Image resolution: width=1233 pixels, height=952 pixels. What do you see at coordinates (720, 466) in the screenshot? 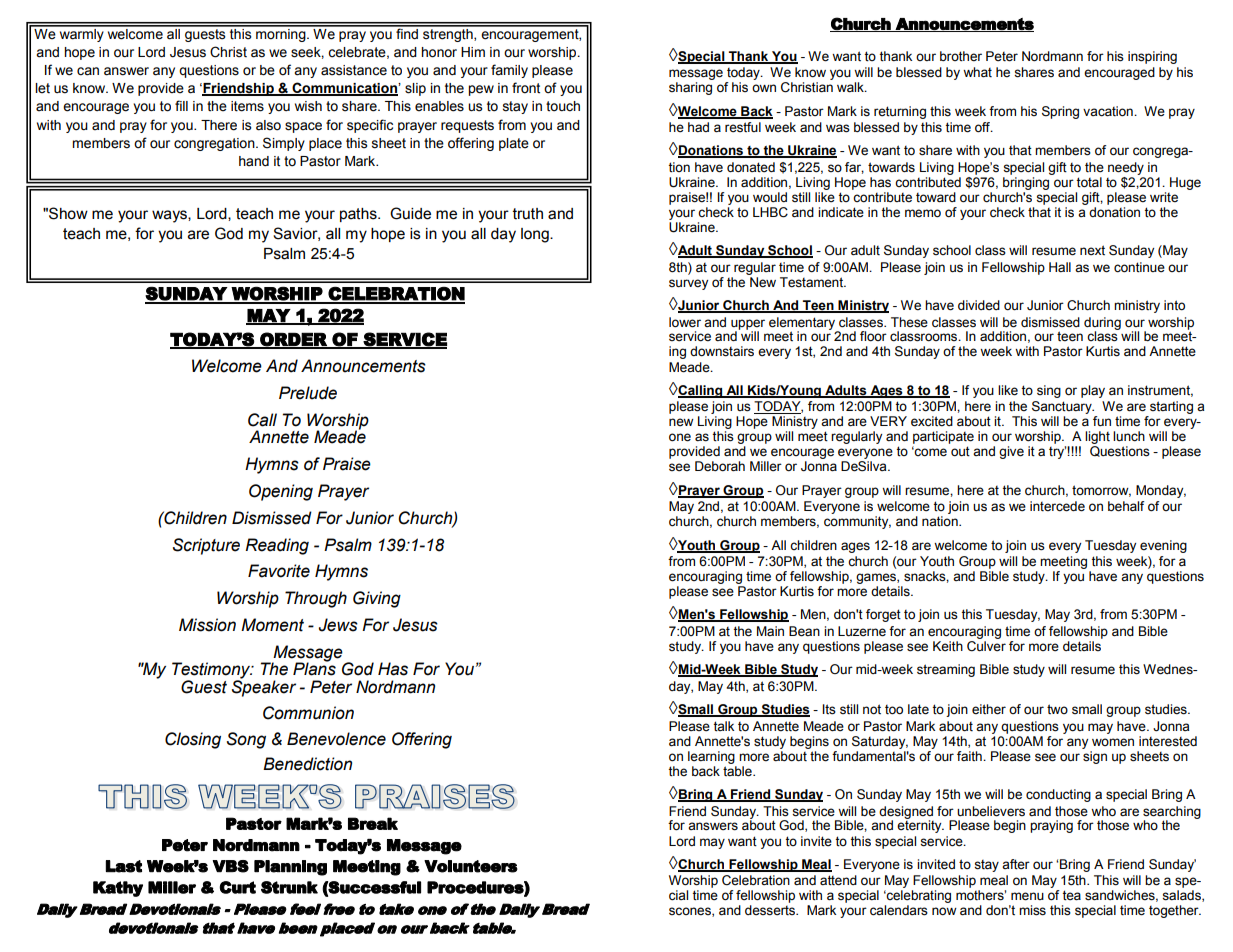
I see `Deborah` at bounding box center [720, 466].
